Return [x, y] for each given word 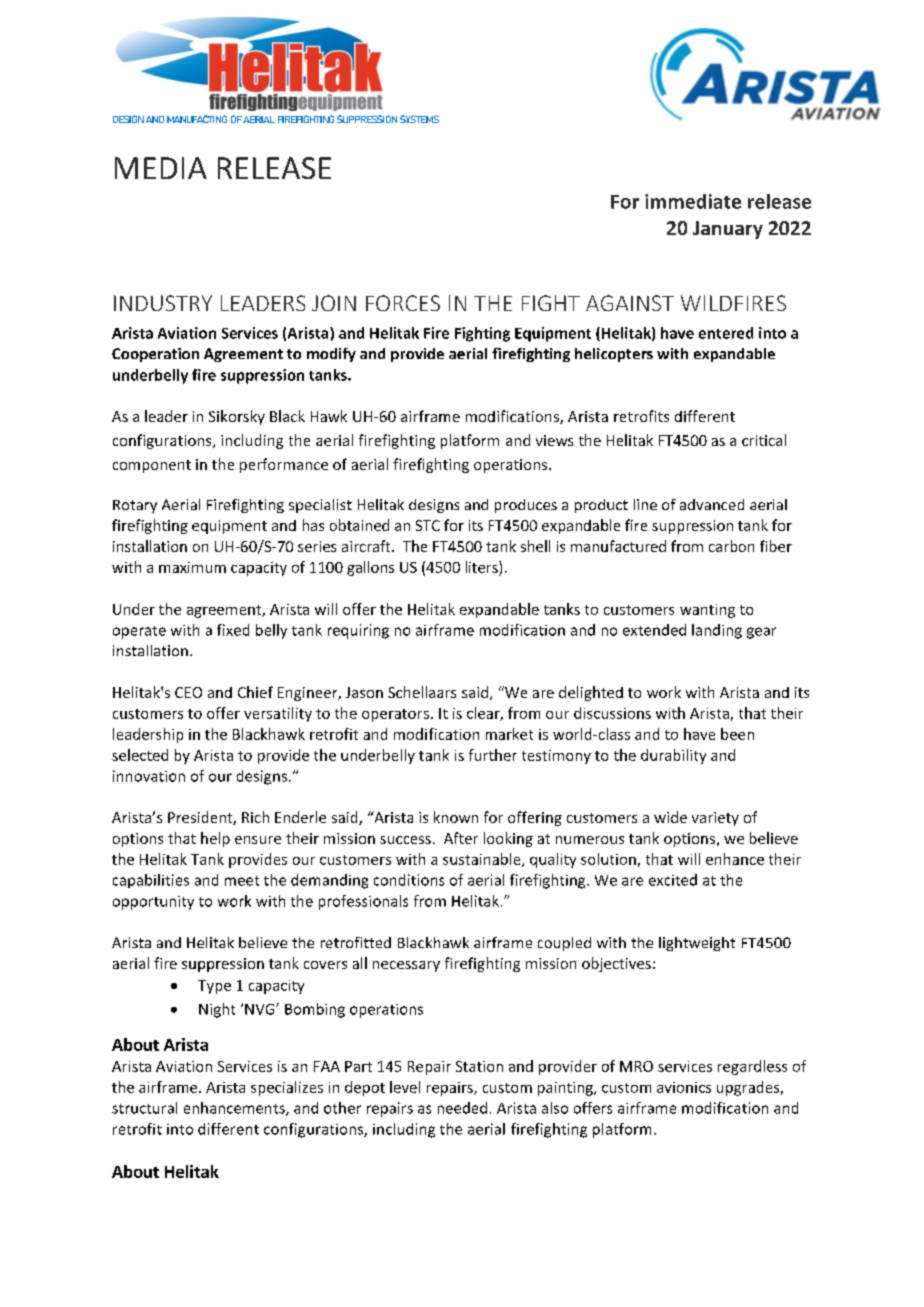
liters [483, 567]
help [215, 839]
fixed [233, 630]
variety [715, 819]
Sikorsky [237, 417]
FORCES [403, 303]
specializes [287, 1088]
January [728, 230]
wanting [707, 611]
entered [726, 333]
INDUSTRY [163, 303]
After [461, 838]
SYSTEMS [419, 119]
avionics [684, 1087]
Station [479, 1066]
